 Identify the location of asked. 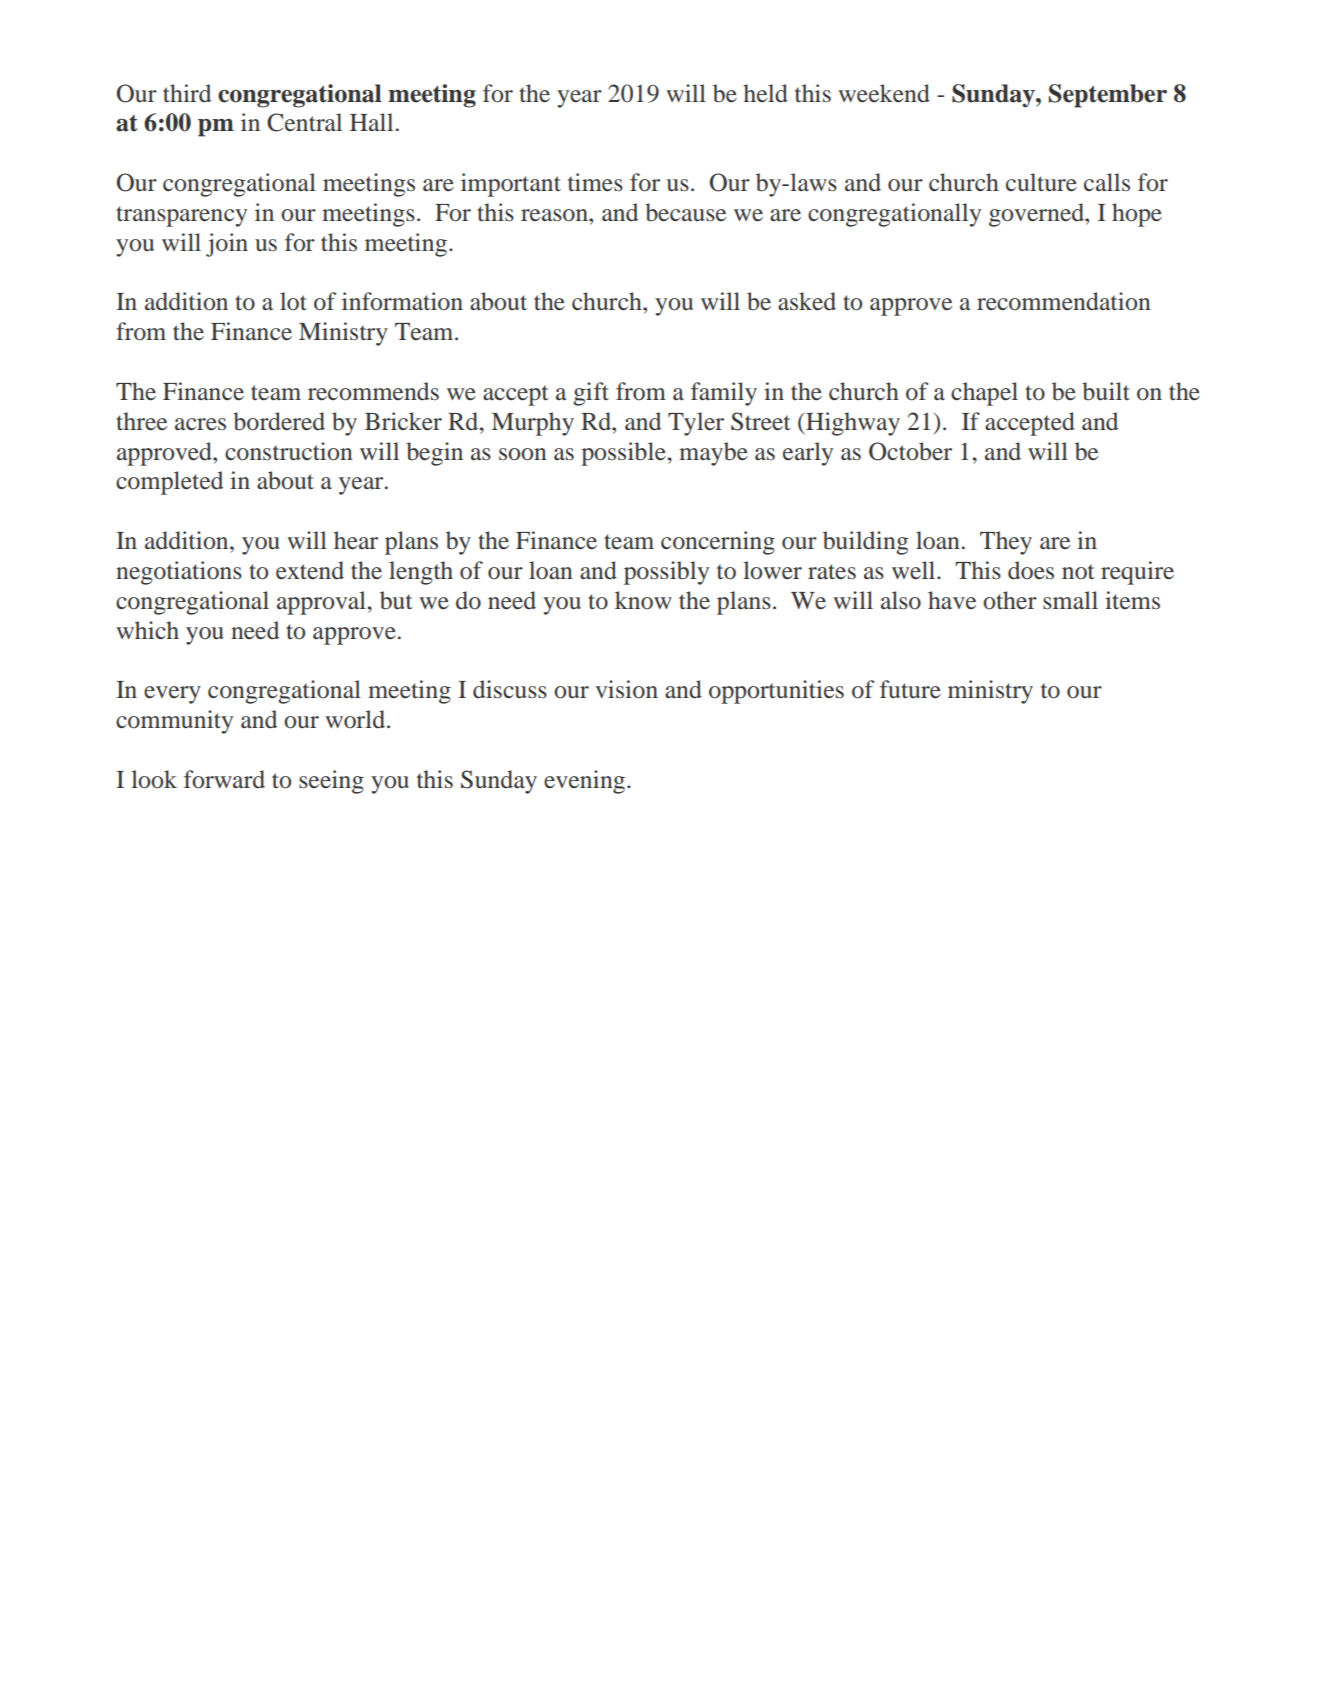
(807, 301).
